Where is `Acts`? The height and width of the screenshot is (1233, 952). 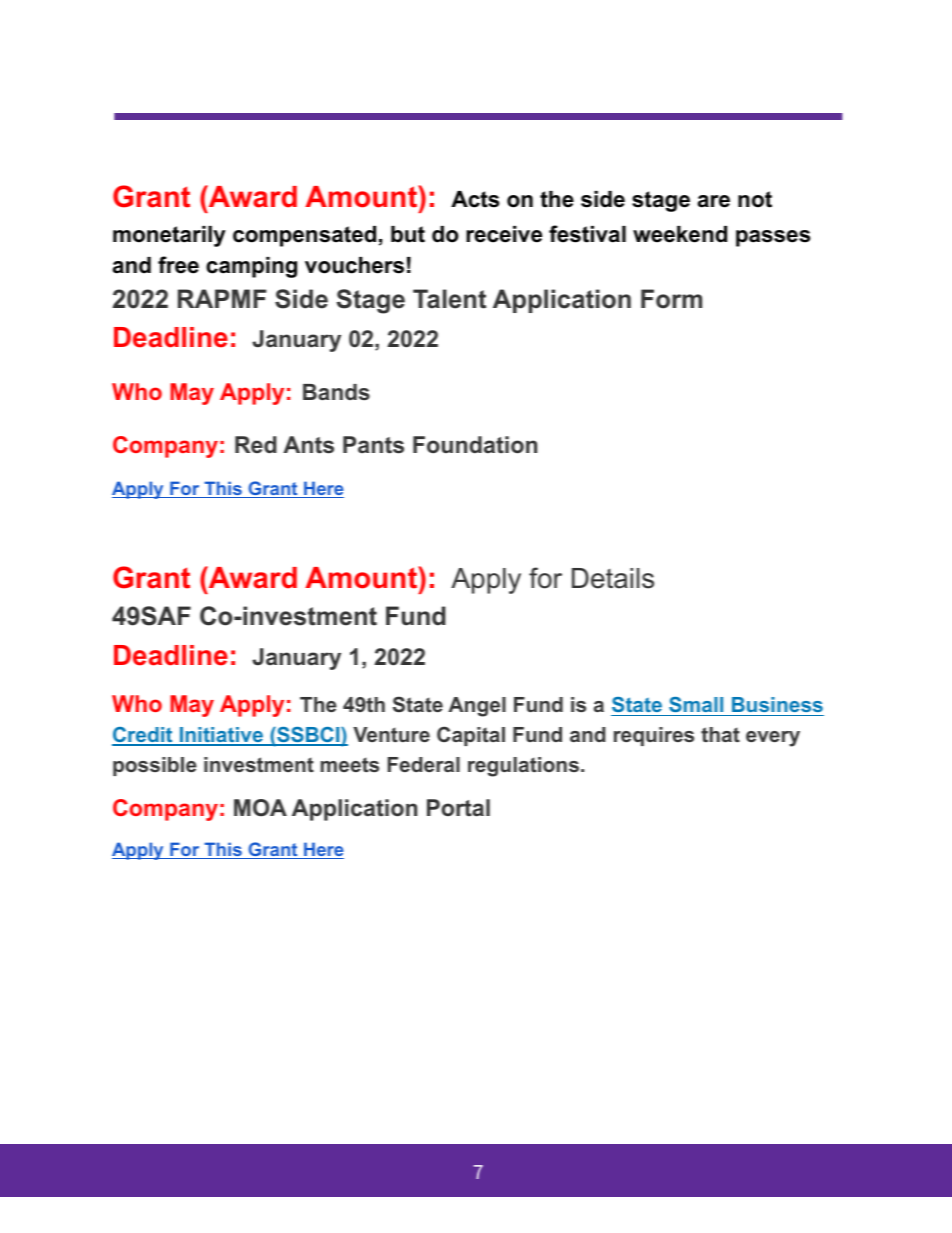
Acts is located at coordinates (475, 199).
